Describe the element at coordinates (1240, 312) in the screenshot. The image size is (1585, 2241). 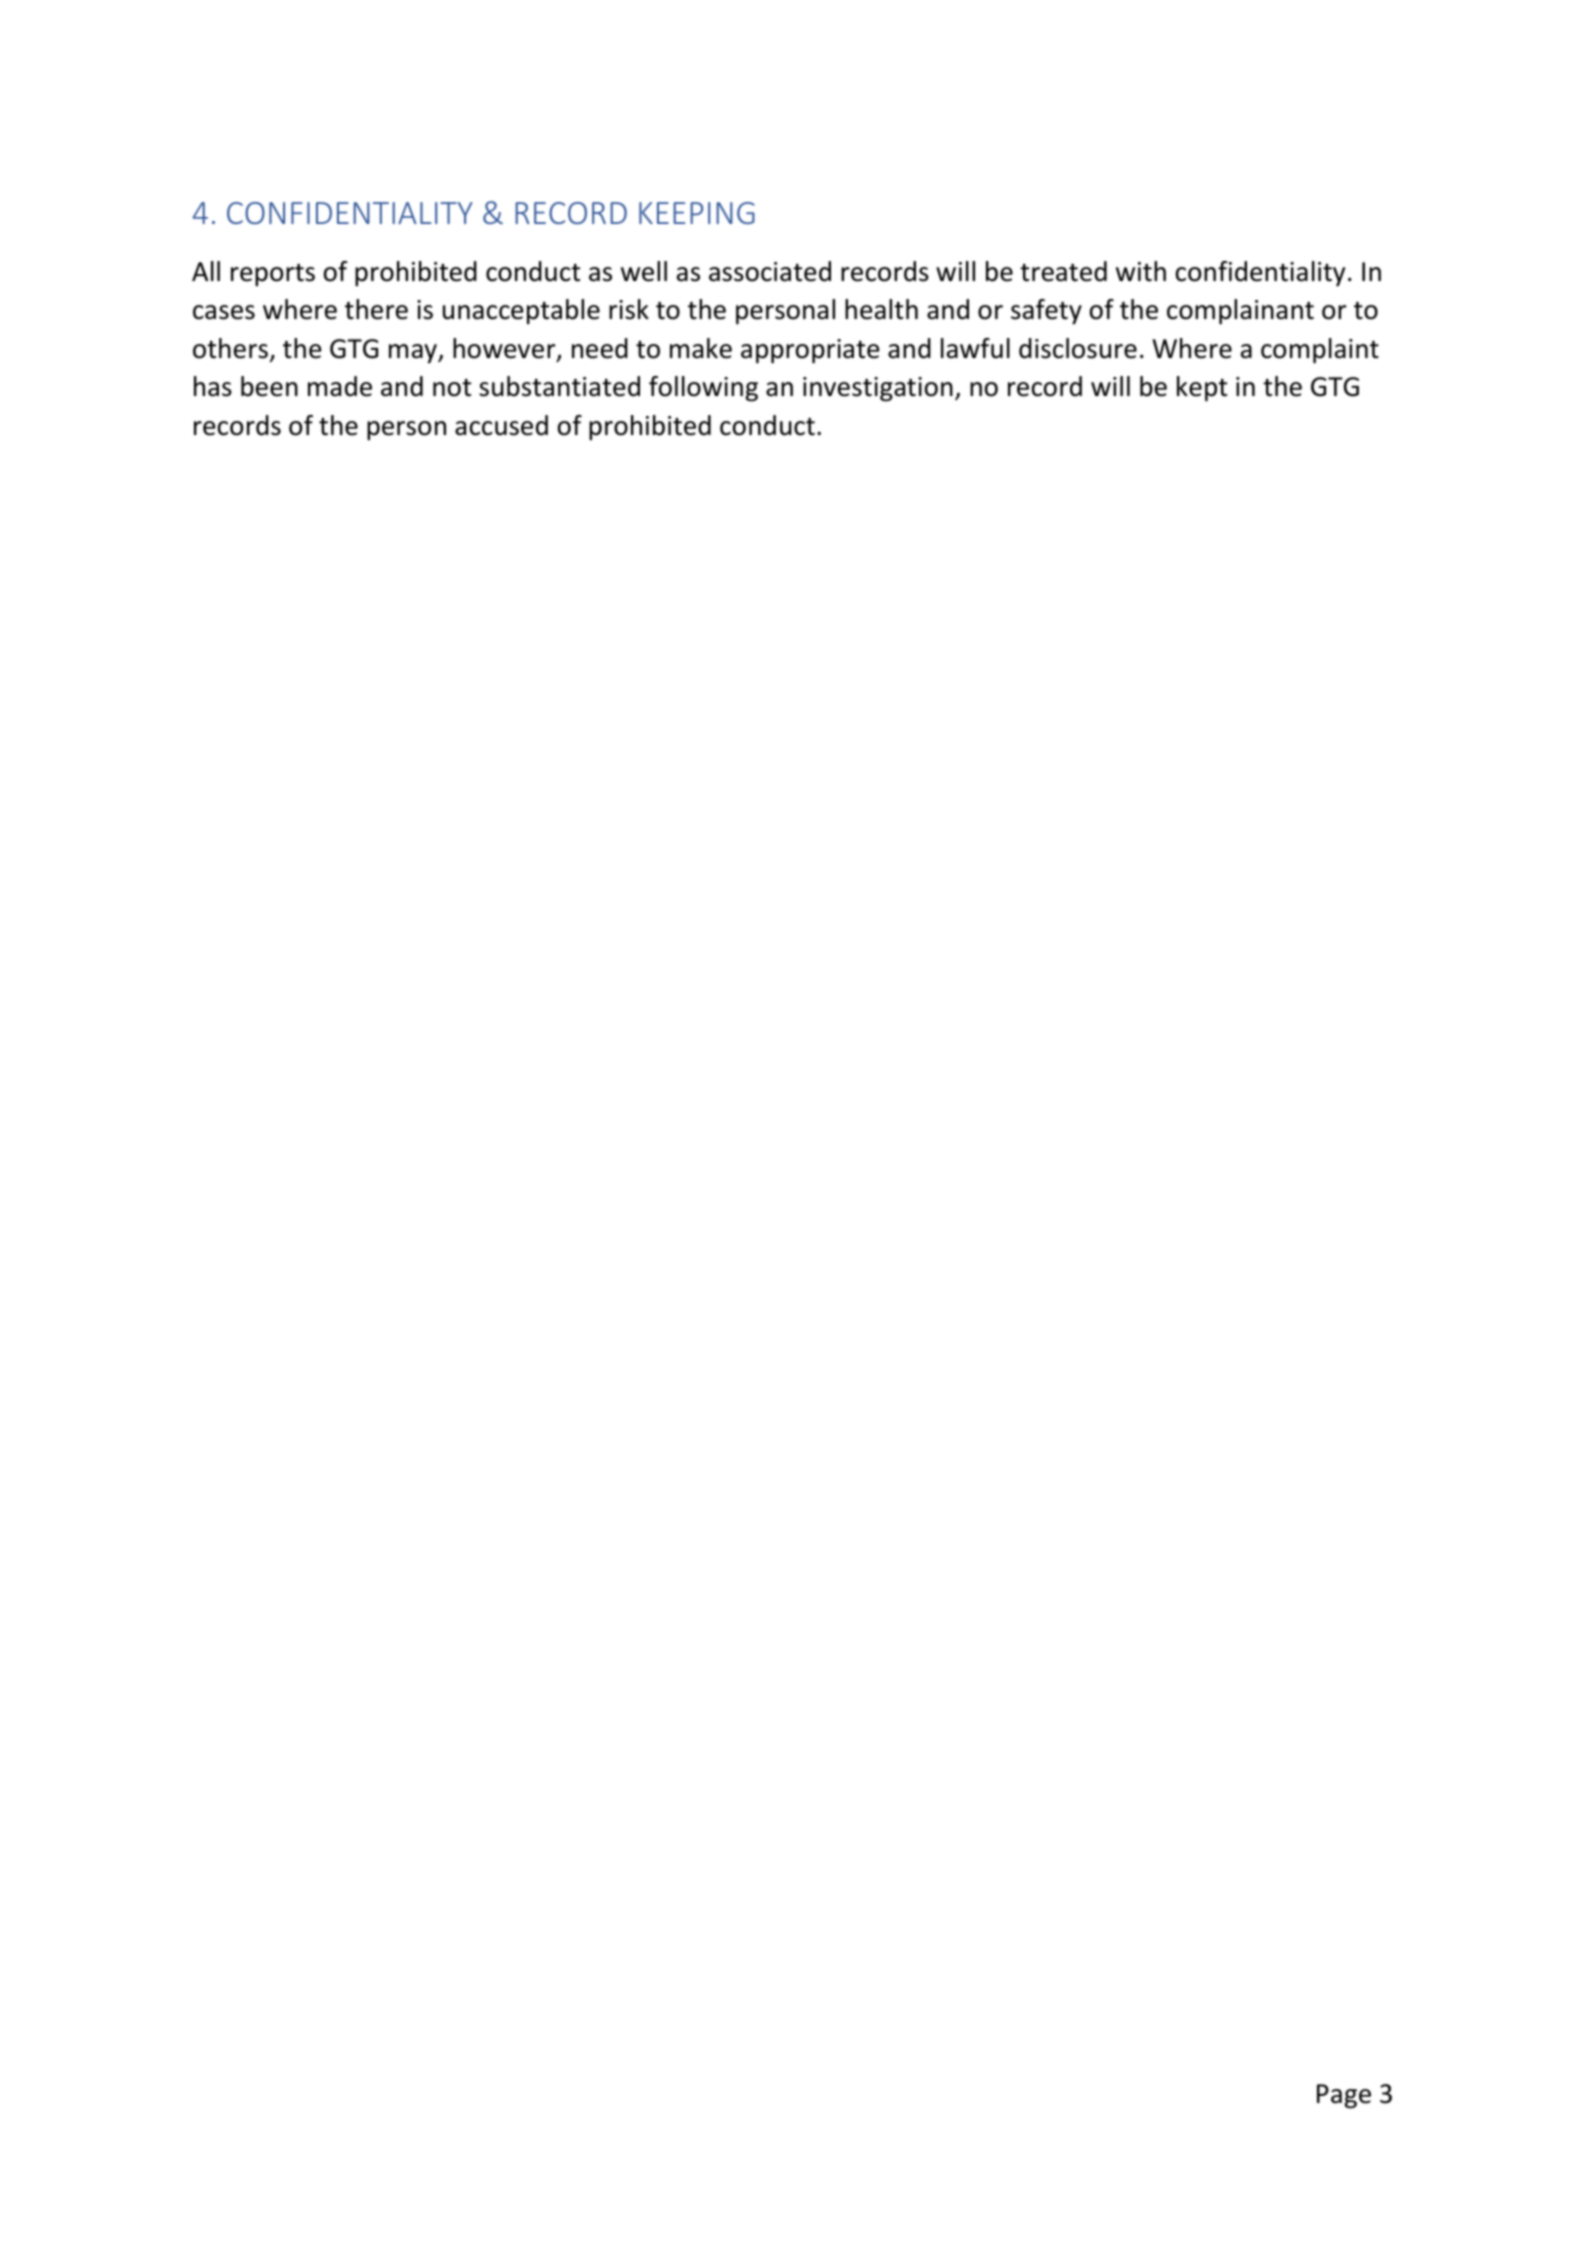
I see `complainant` at that location.
